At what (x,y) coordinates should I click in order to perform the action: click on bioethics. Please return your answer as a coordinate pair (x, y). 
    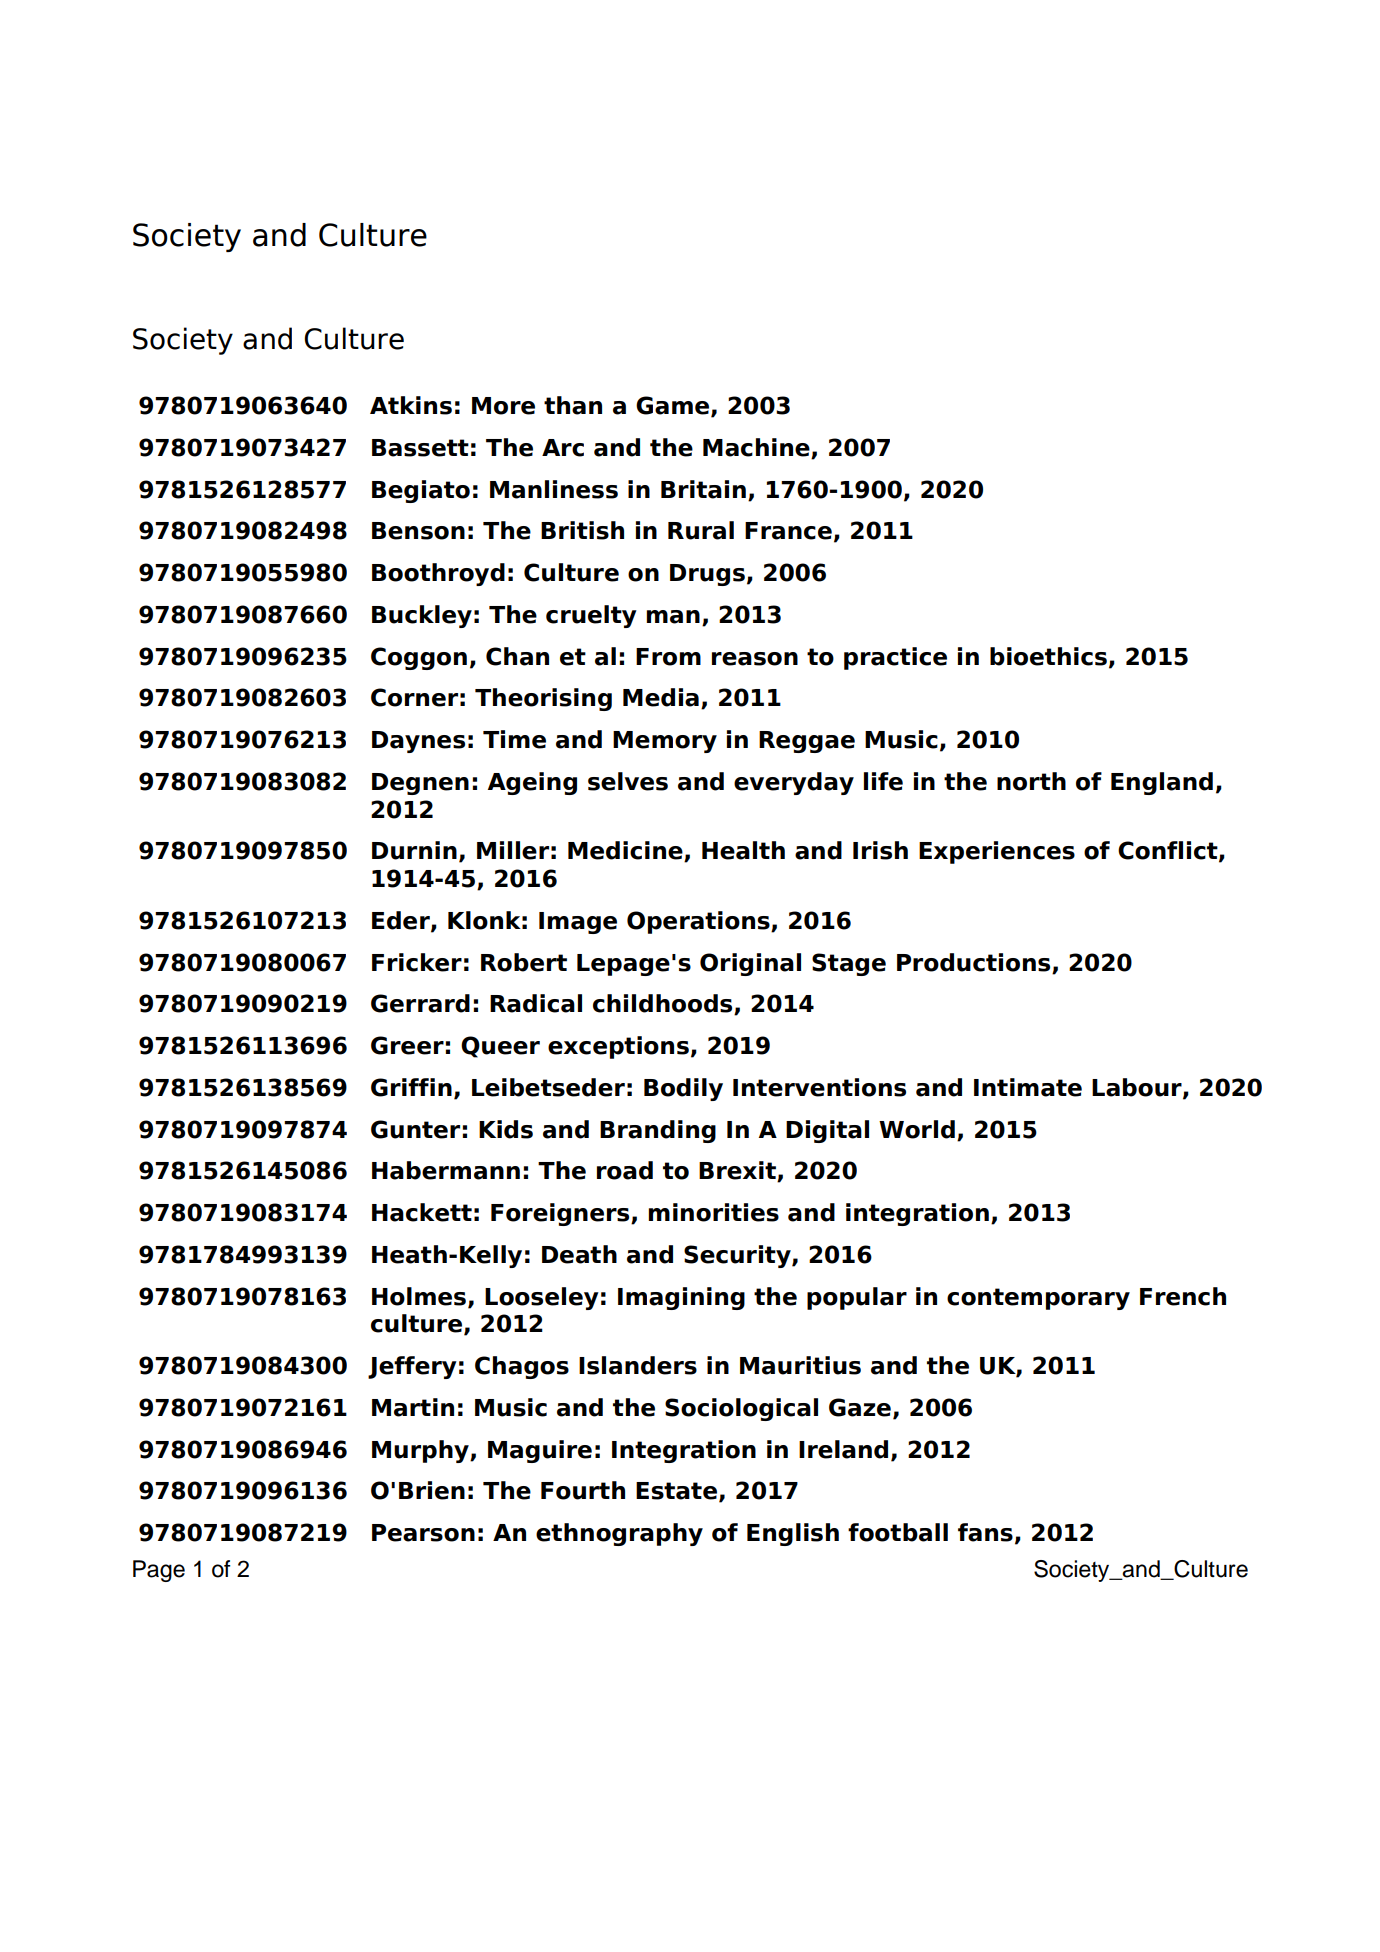
    Looking at the image, I should click on (1048, 656).
